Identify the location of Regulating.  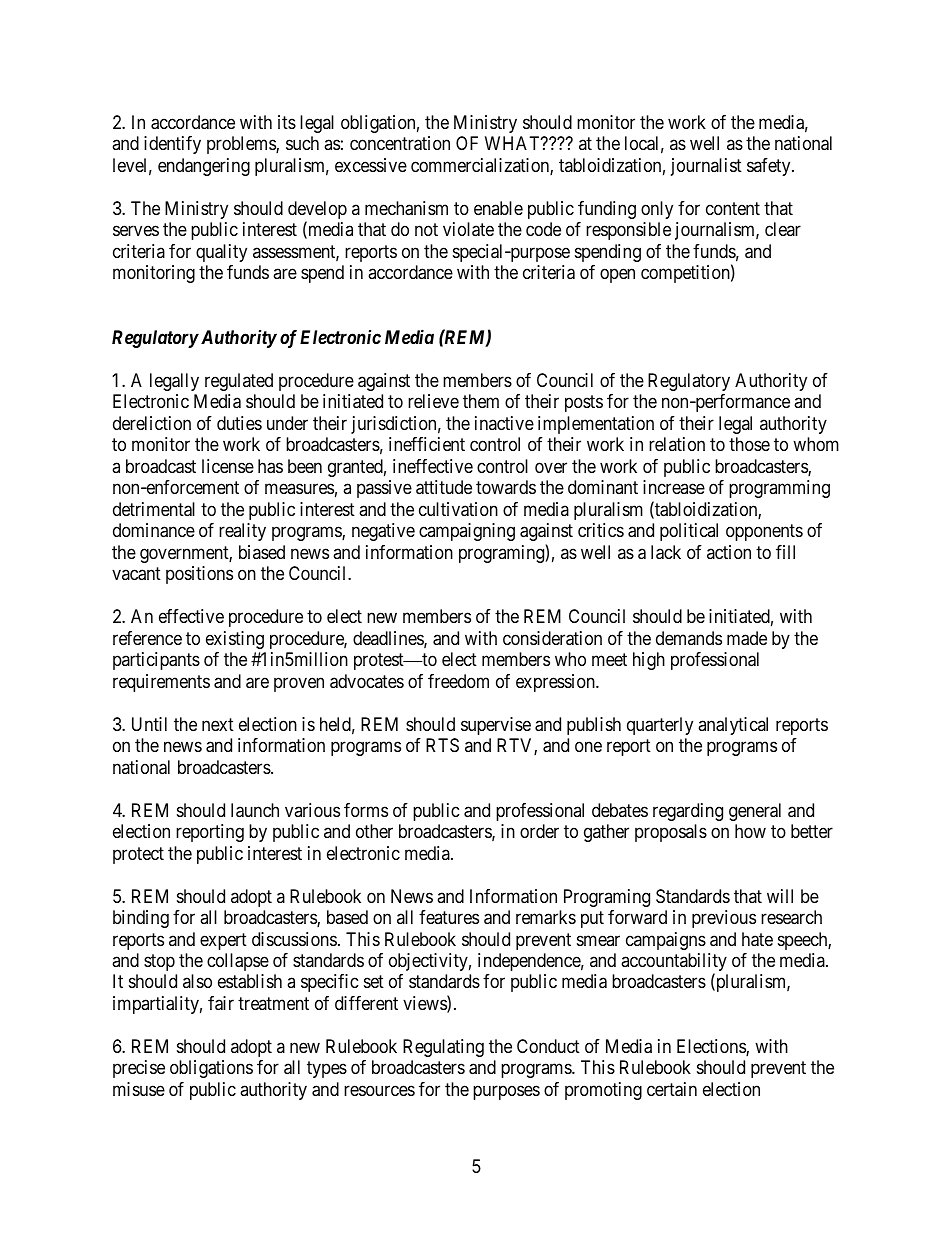
(443, 1048).
